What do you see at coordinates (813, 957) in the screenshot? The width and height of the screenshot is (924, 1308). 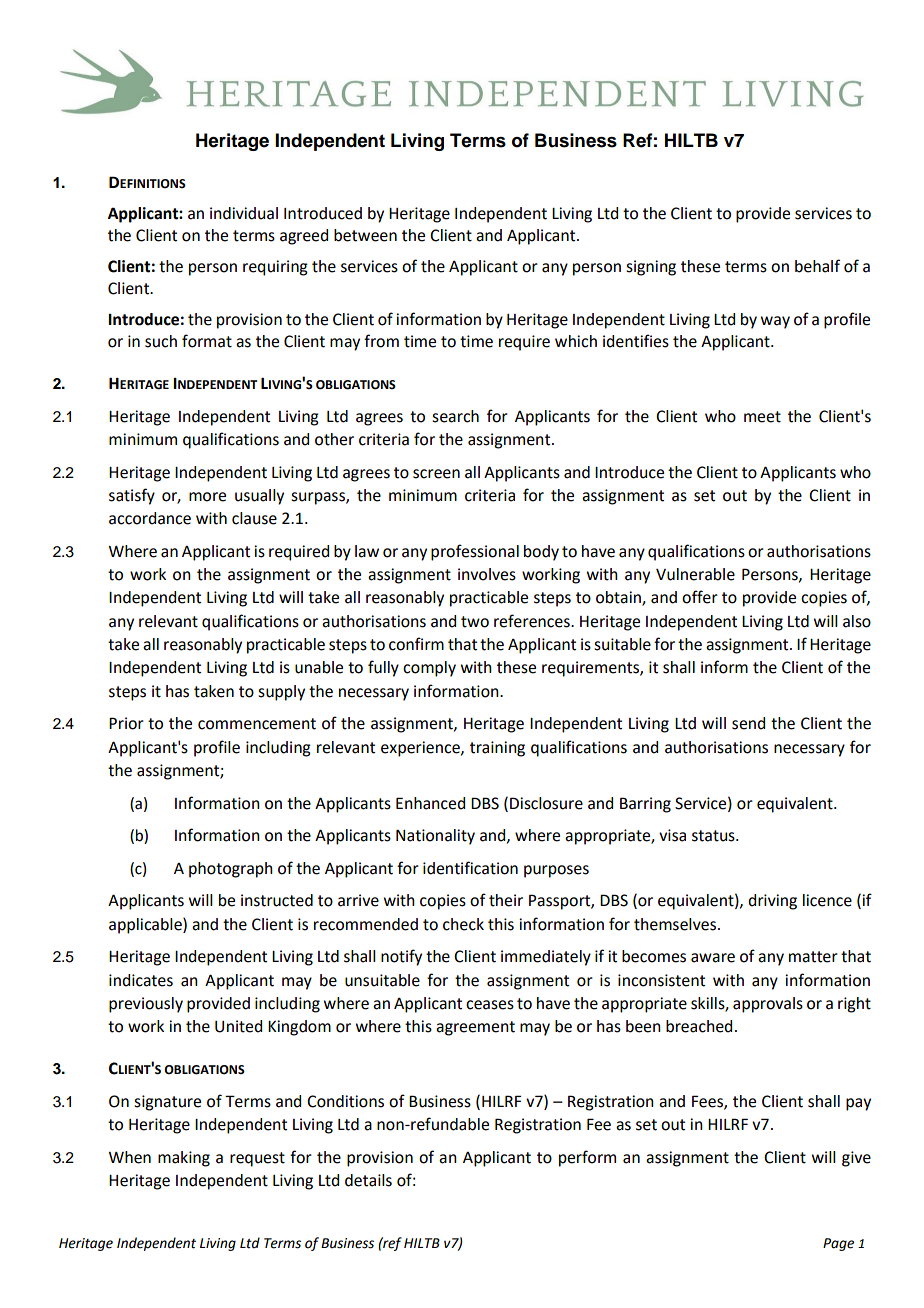 I see `matter` at bounding box center [813, 957].
